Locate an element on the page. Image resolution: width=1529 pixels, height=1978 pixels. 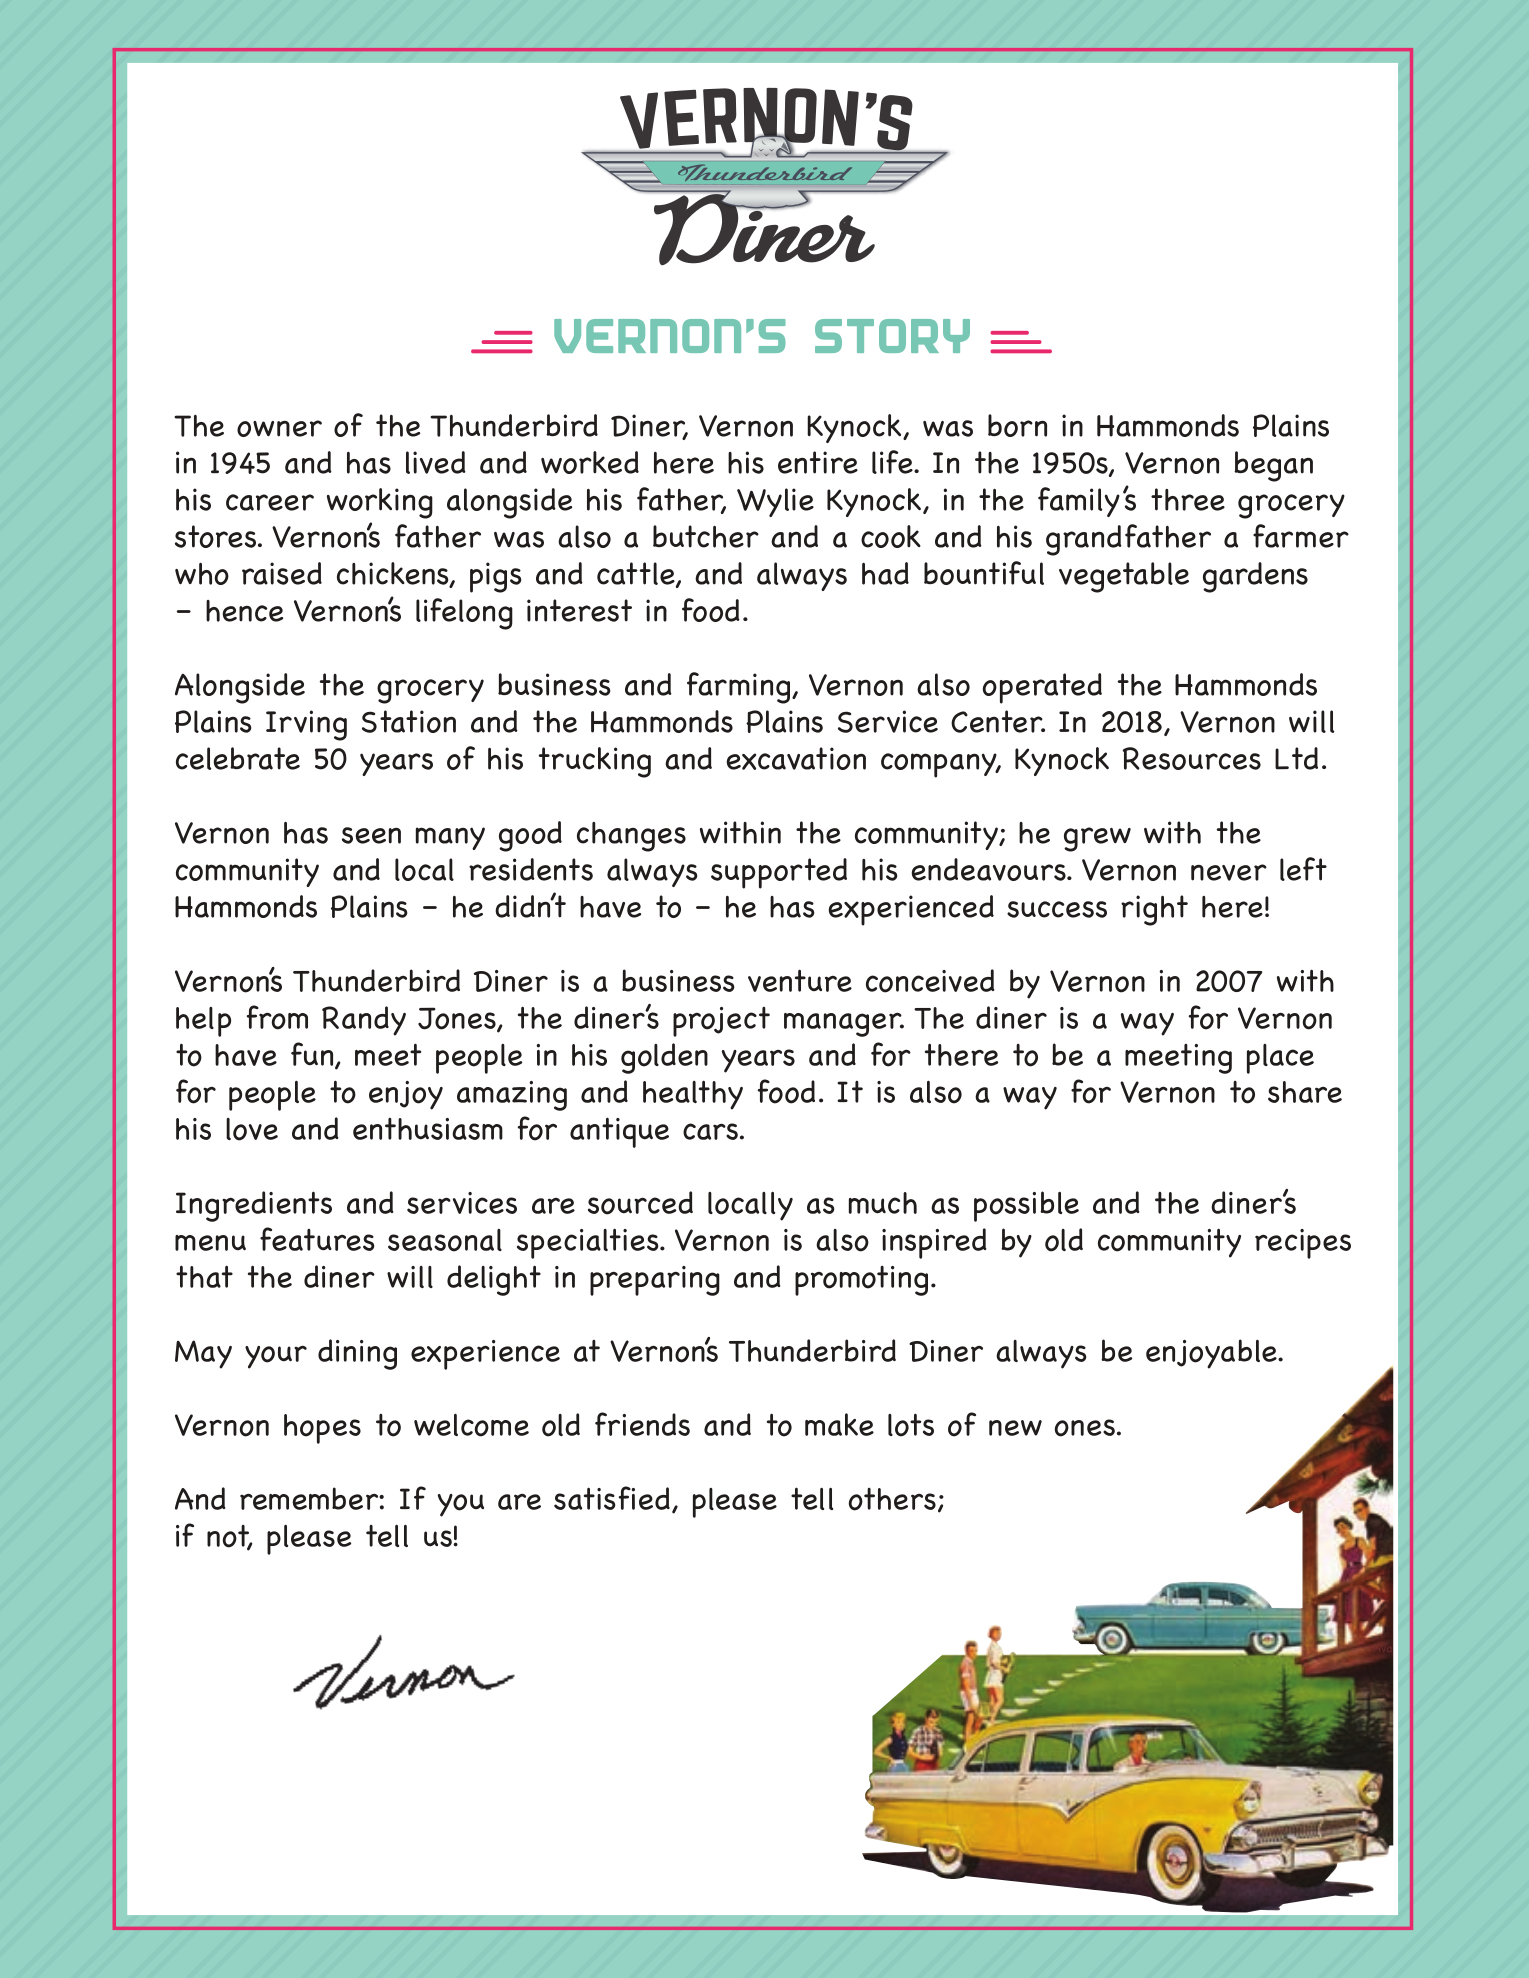
cars is located at coordinates (712, 1131).
